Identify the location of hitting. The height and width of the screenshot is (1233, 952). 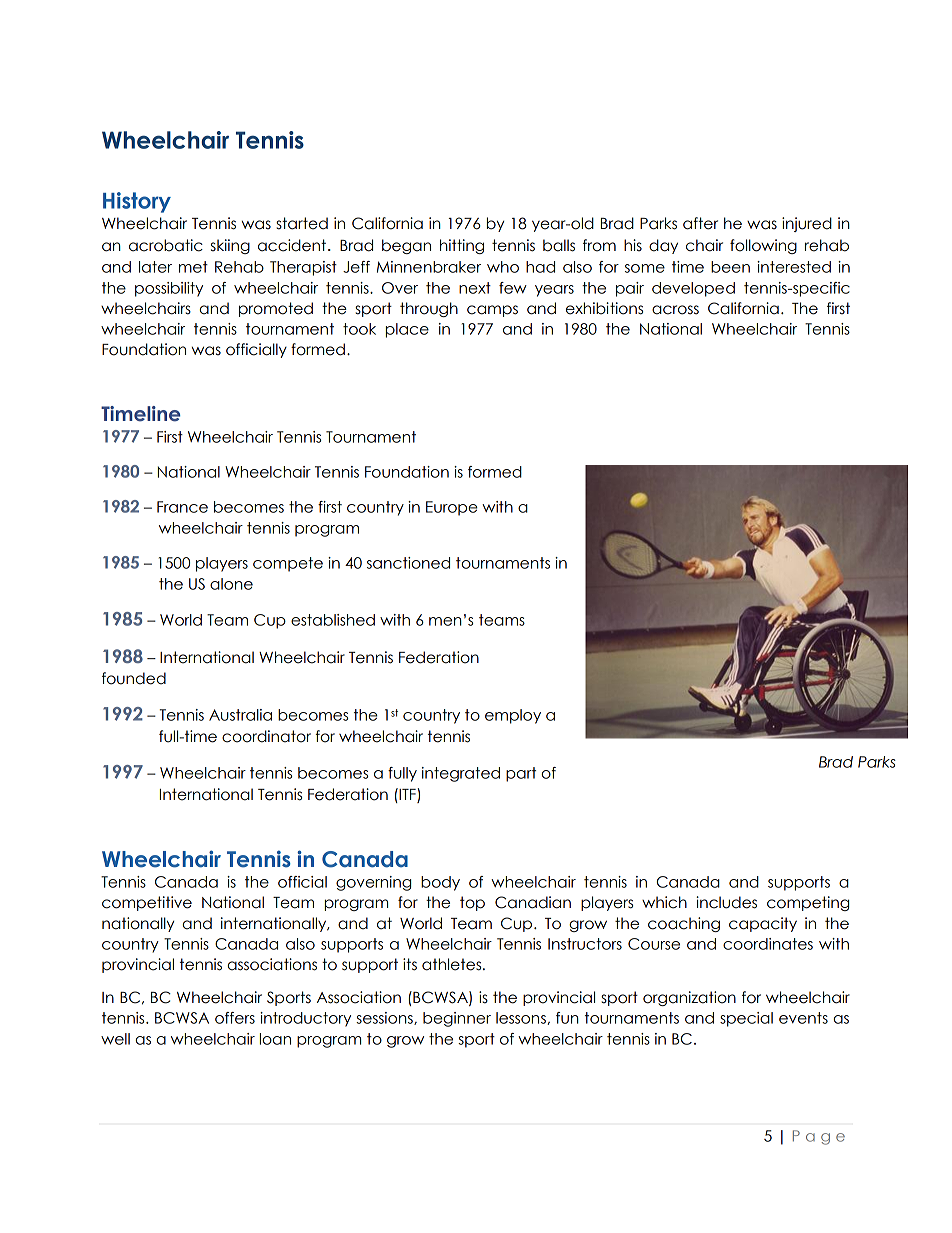
(462, 246).
